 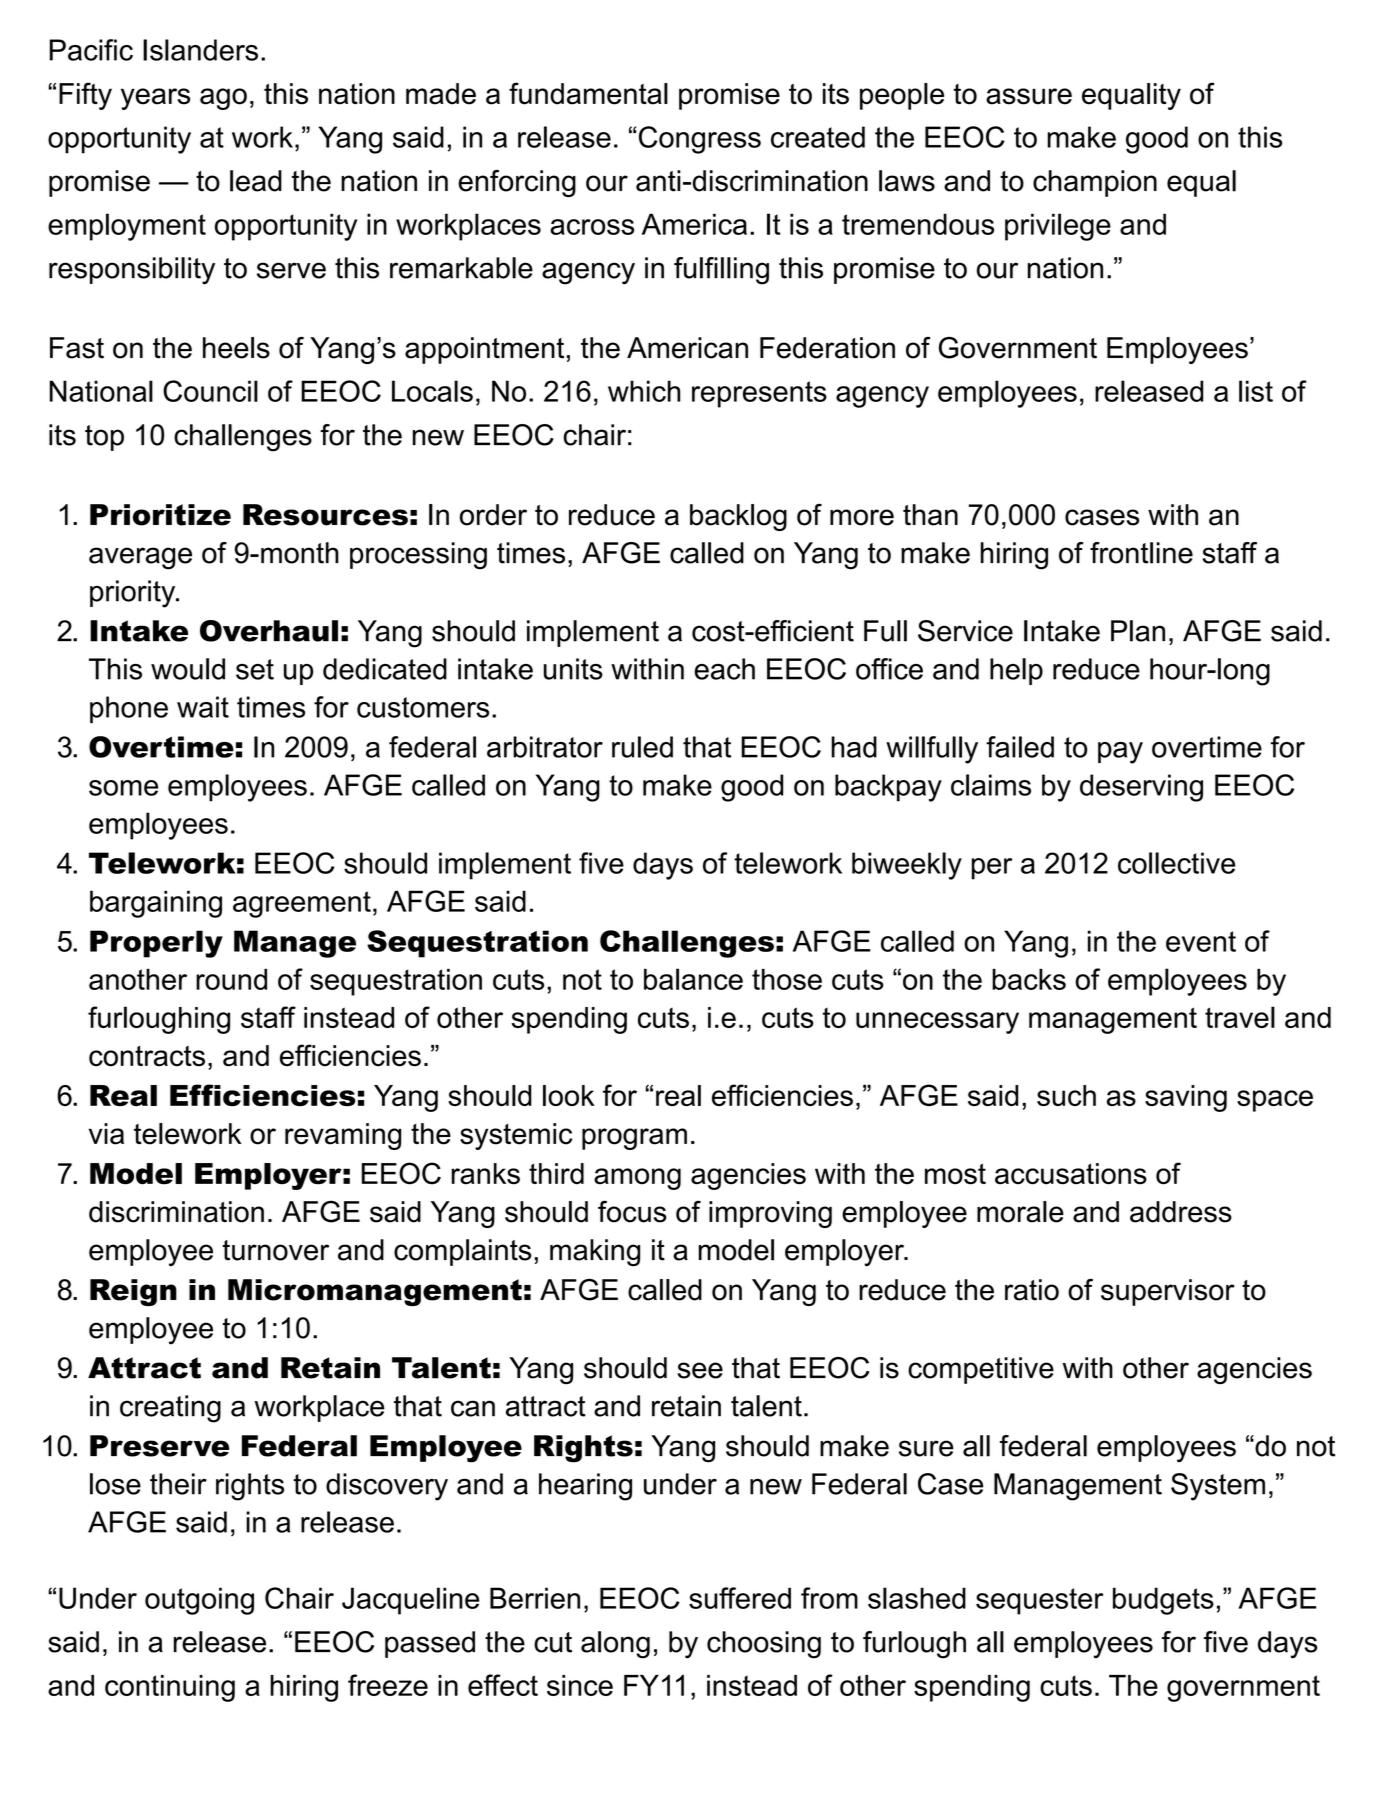 I want to click on outgoing, so click(x=199, y=1601).
